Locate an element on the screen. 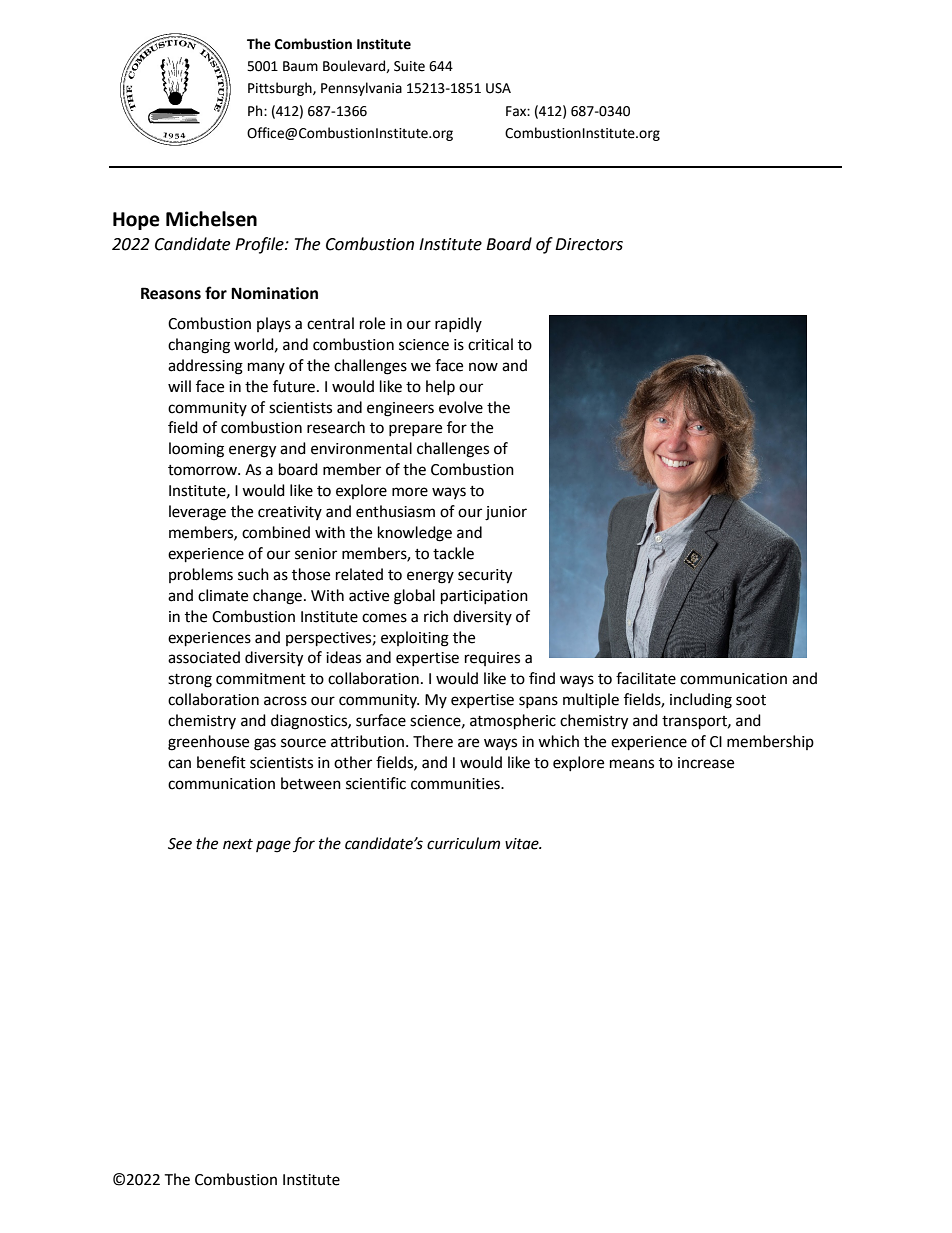 Image resolution: width=952 pixels, height=1233 pixels. prepare is located at coordinates (415, 430).
